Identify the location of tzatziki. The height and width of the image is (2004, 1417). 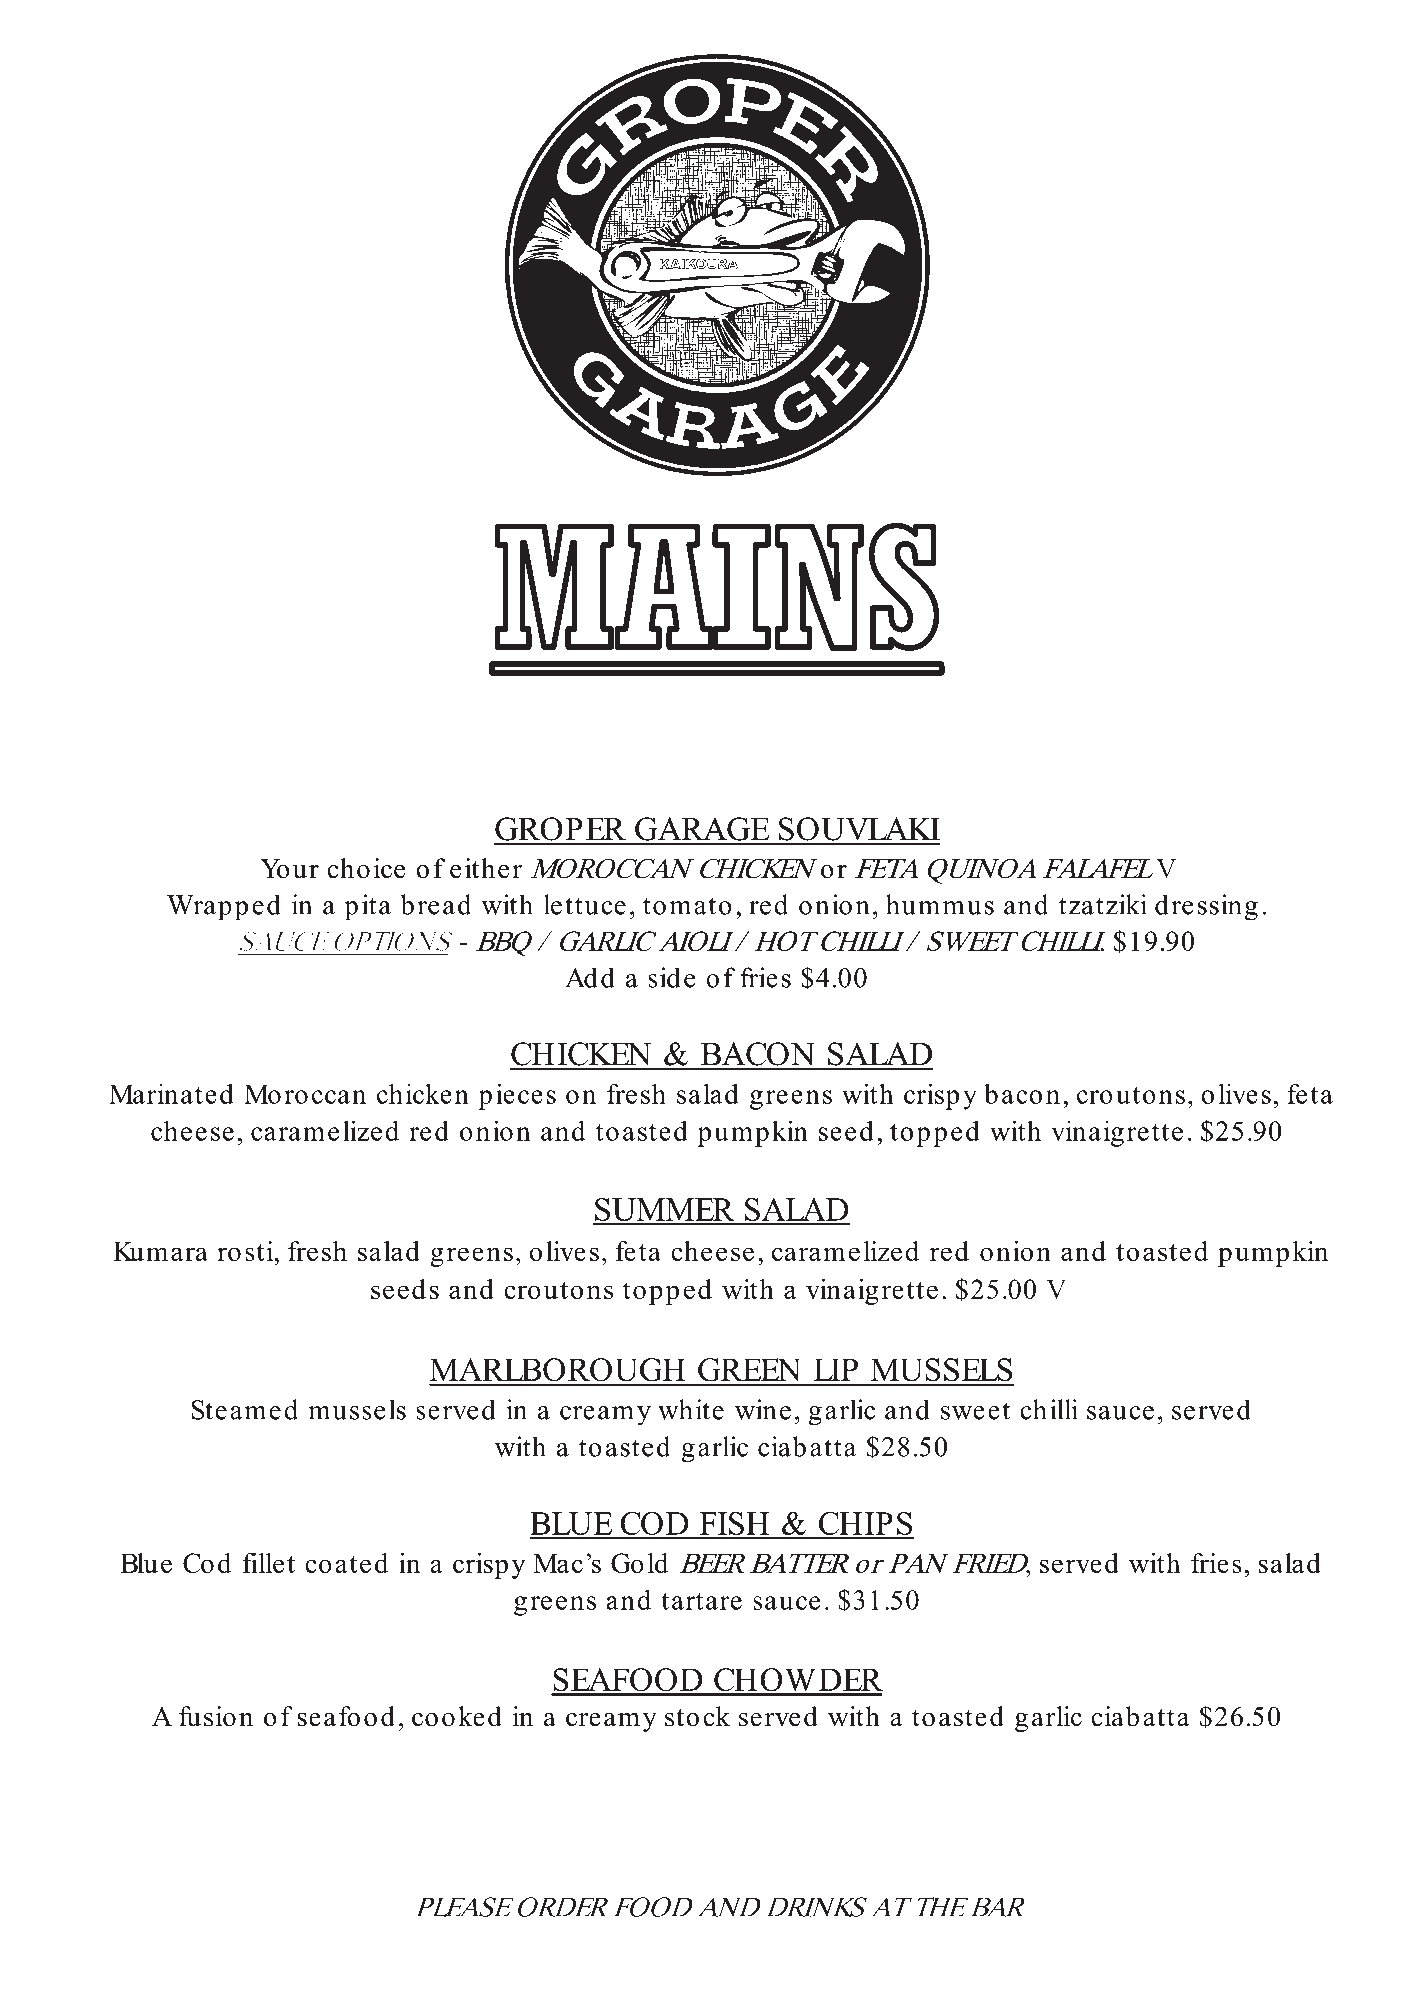
(1103, 904).
